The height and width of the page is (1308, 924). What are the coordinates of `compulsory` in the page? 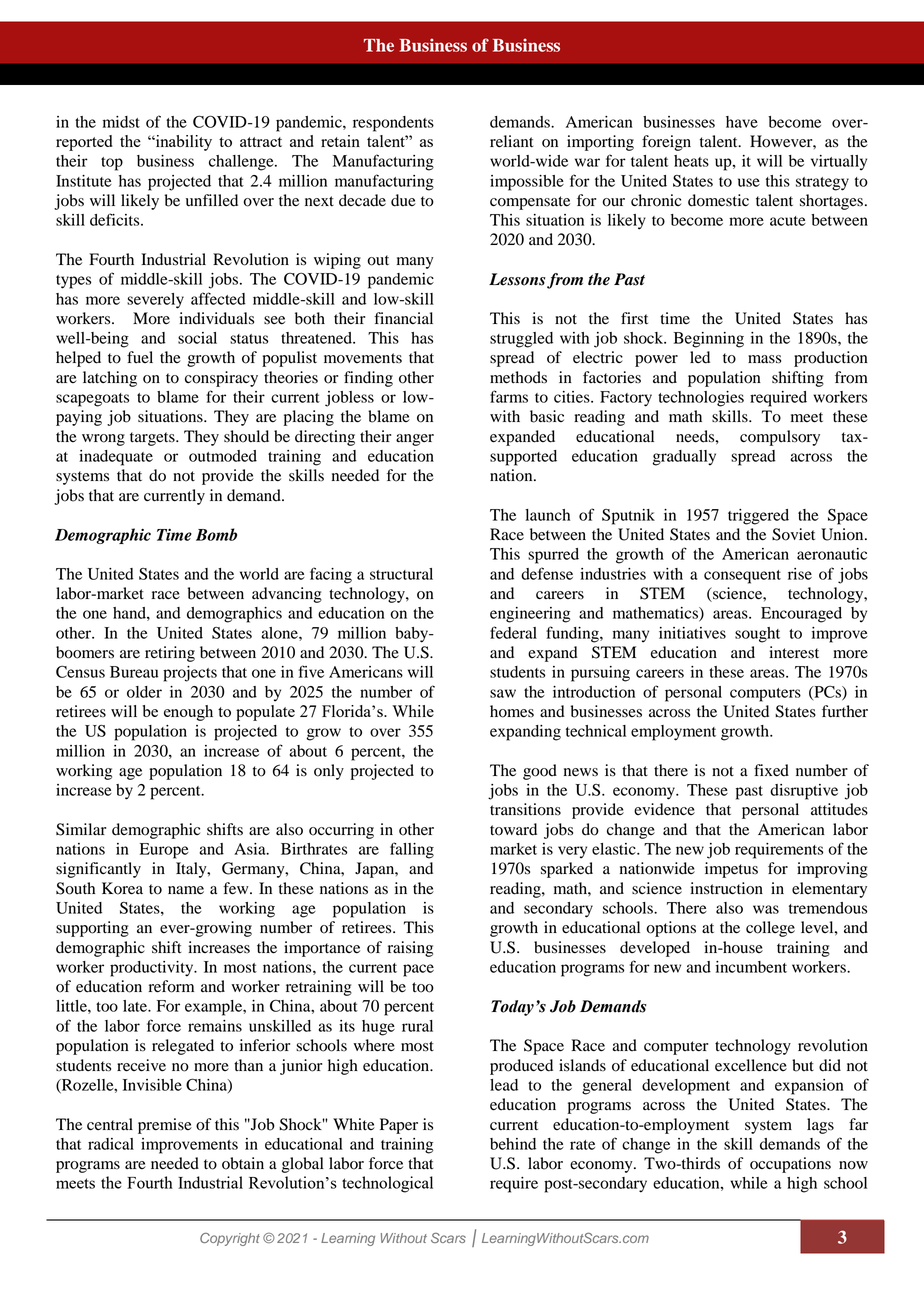 It's located at (780, 438).
